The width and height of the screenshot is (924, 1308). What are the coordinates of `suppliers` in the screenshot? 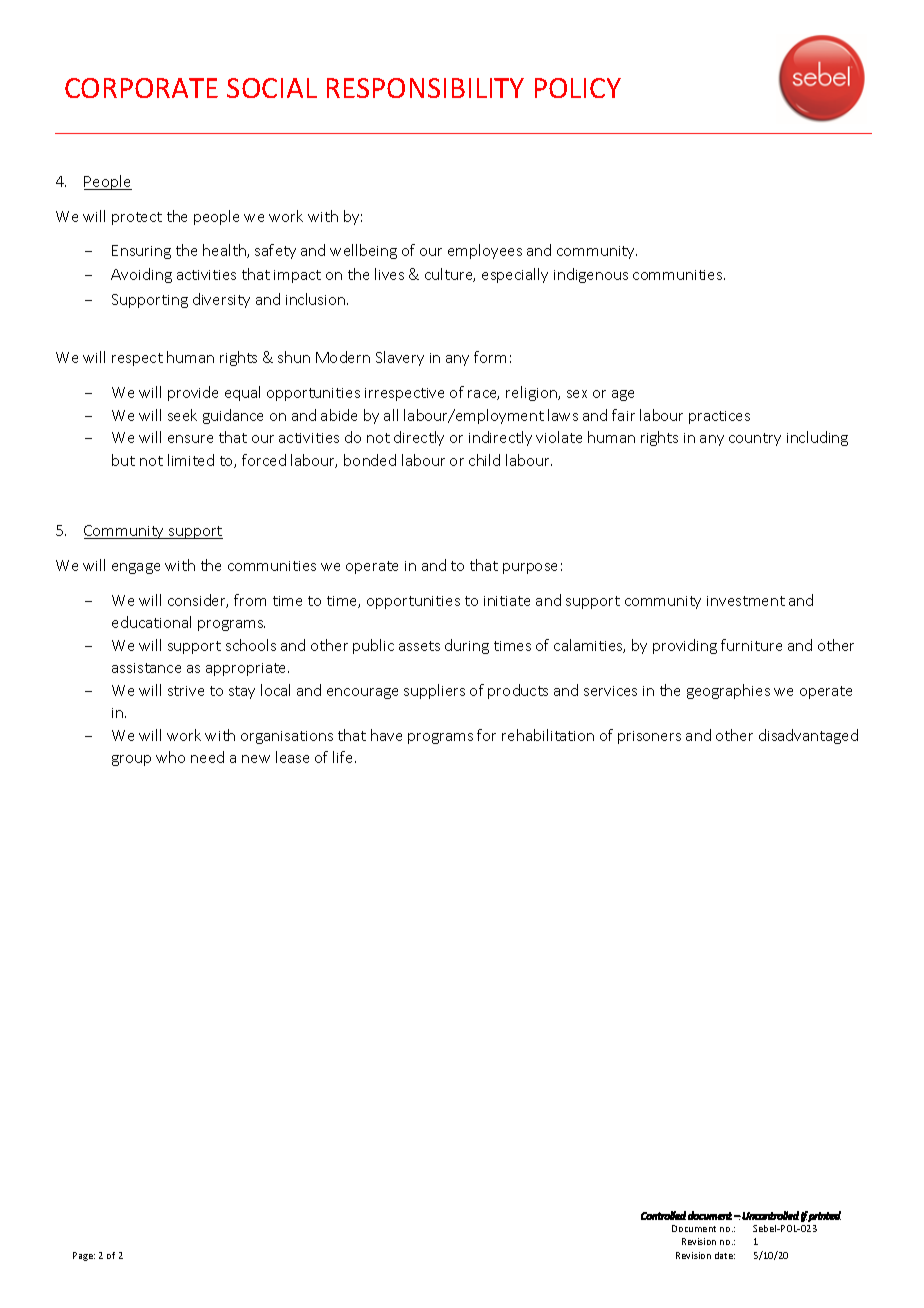 It's located at (434, 691).
